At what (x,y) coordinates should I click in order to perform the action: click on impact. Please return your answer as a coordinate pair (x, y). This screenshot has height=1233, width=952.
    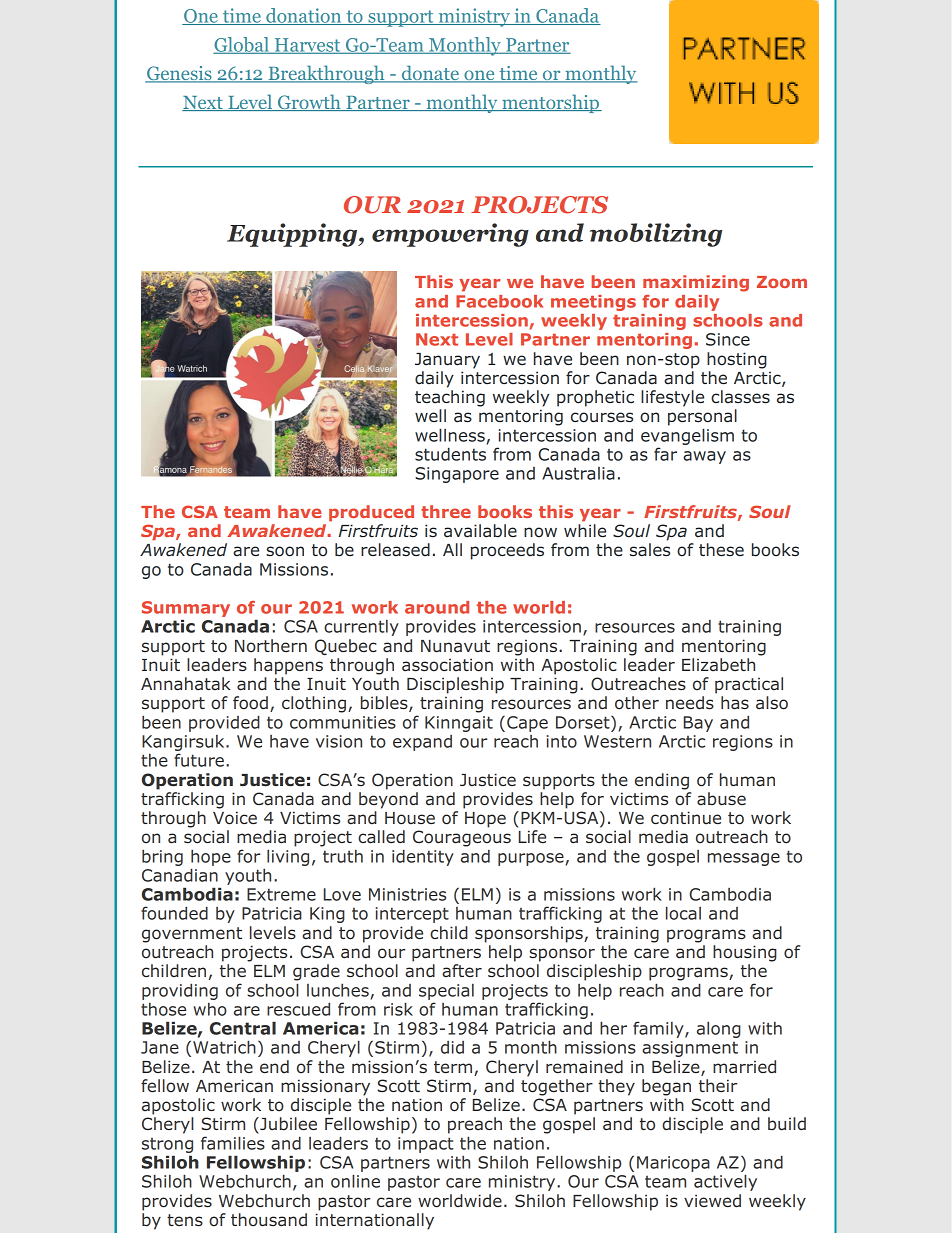
    Looking at the image, I should click on (426, 1145).
